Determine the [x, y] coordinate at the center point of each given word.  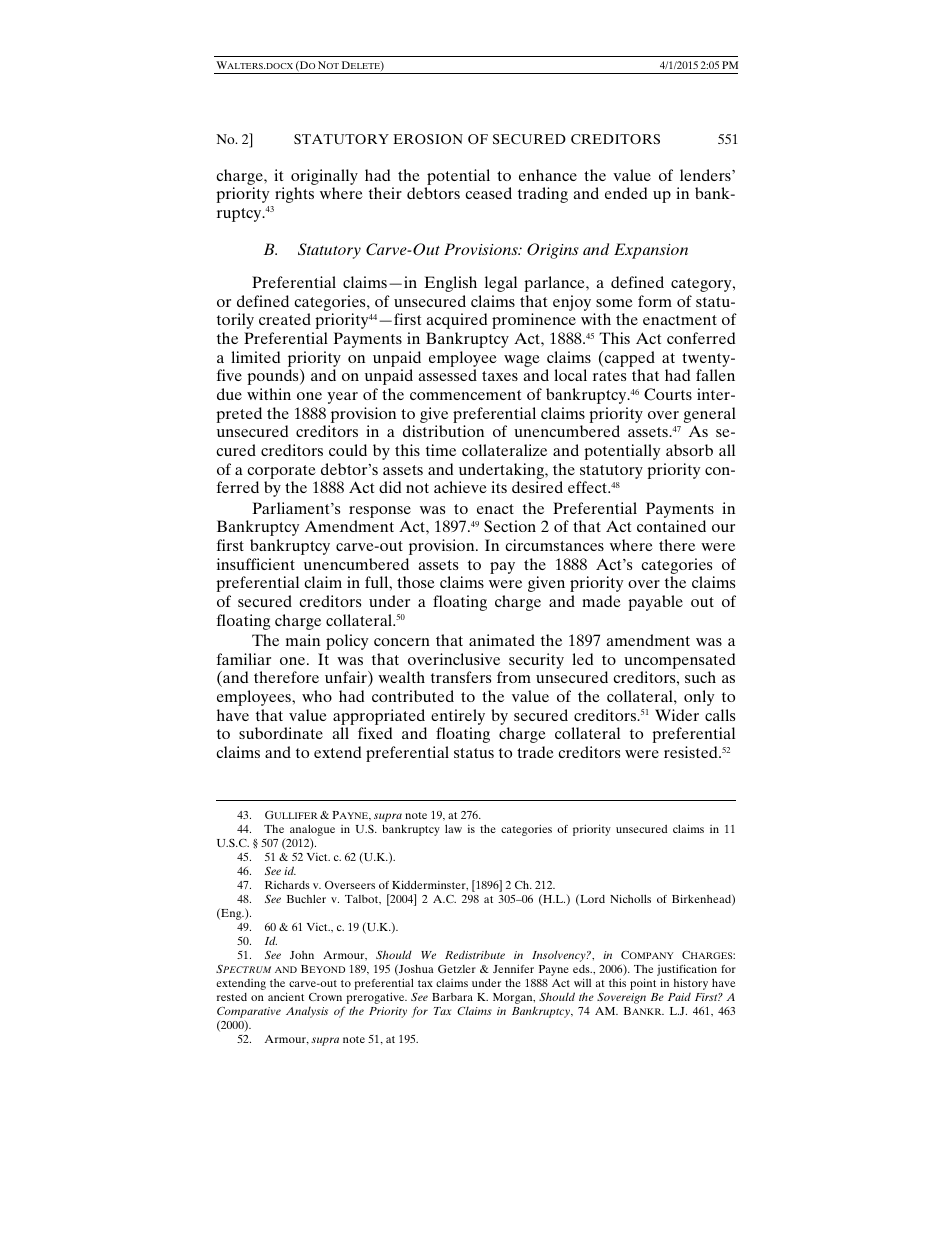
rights [294, 195]
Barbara [452, 997]
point [643, 984]
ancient [286, 996]
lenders [706, 175]
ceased [488, 193]
